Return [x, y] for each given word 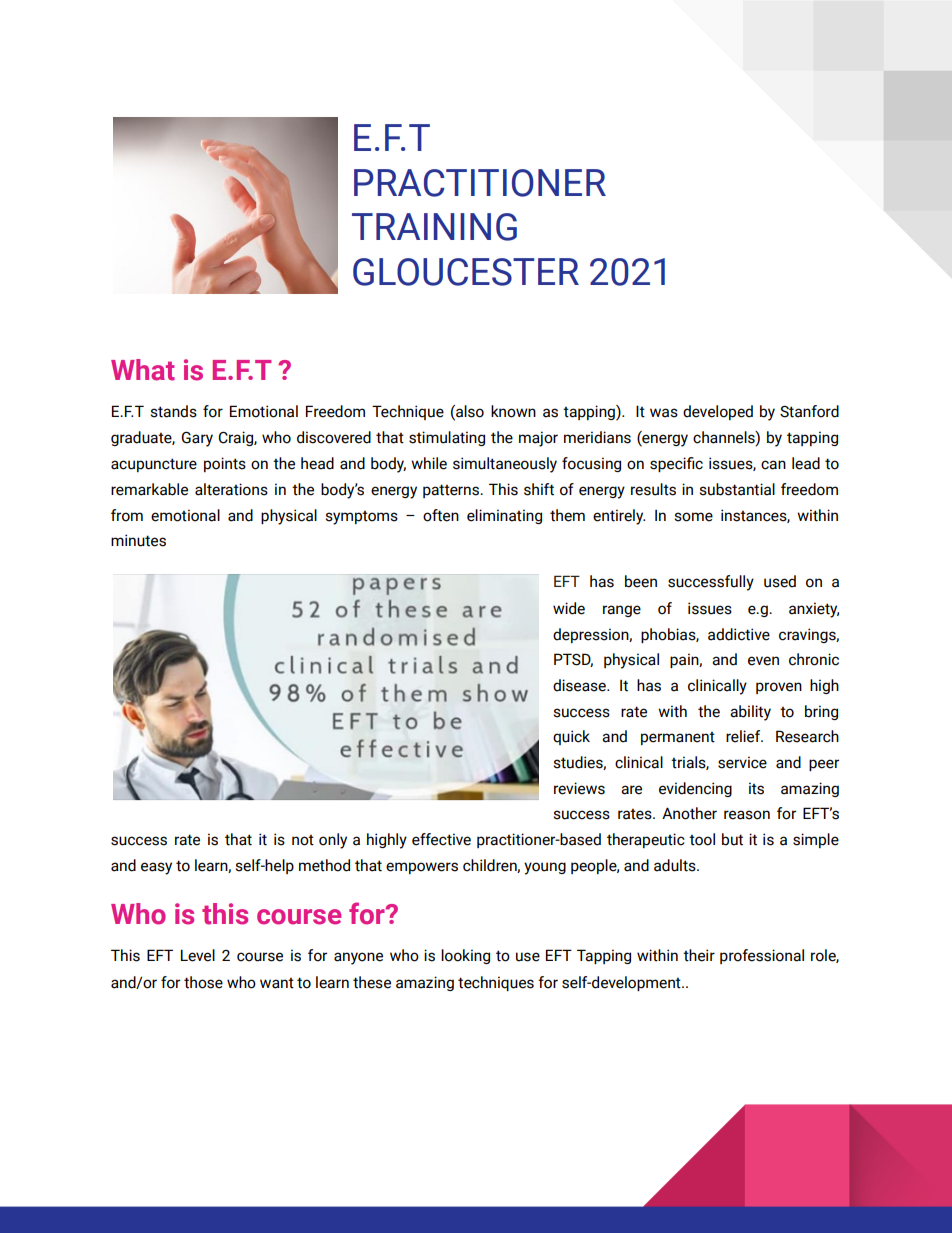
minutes [138, 540]
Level [198, 955]
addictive [739, 634]
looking [465, 956]
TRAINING [434, 227]
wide [569, 608]
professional [762, 956]
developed [718, 412]
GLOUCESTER [466, 272]
